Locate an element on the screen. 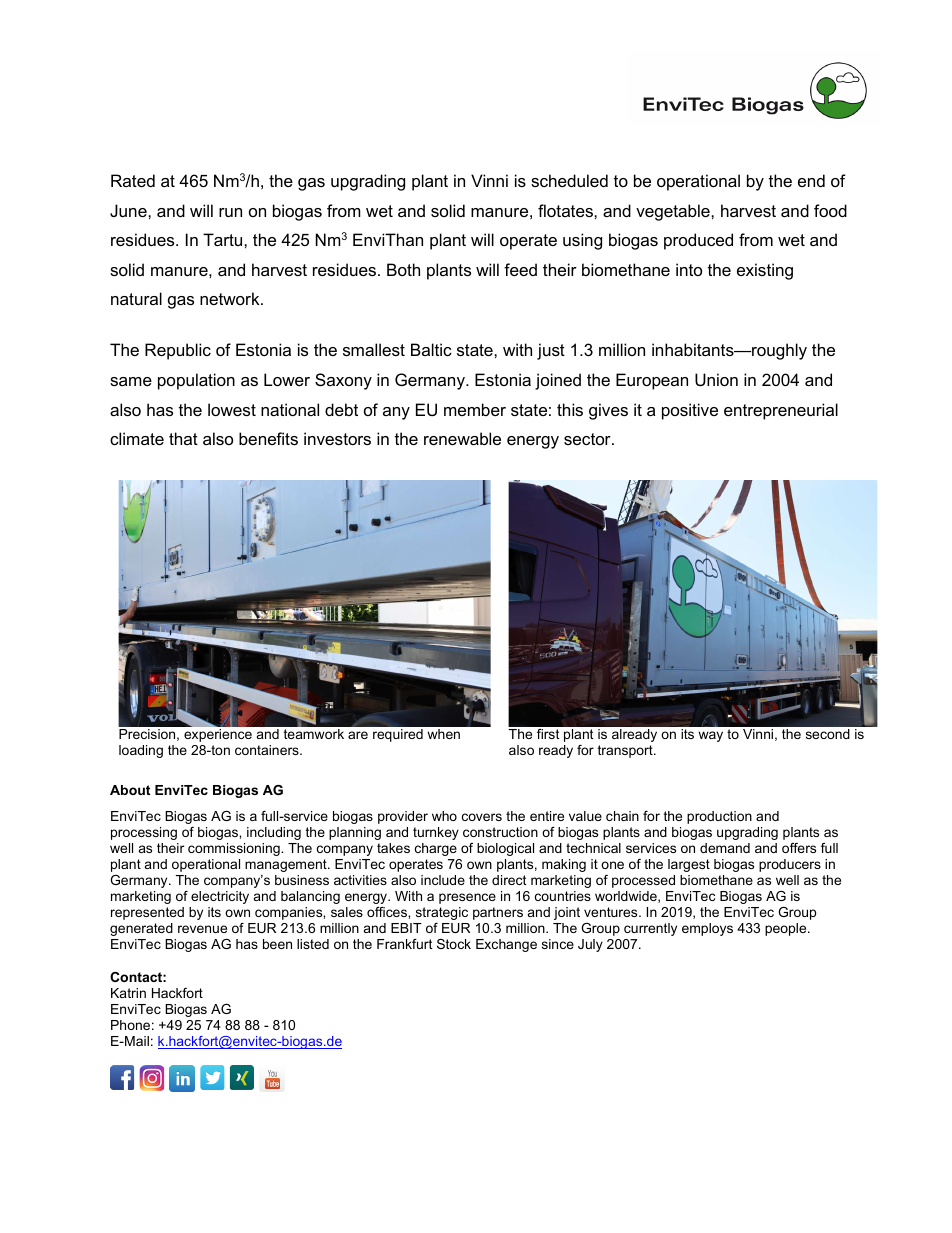  entrepreneurial is located at coordinates (781, 411).
